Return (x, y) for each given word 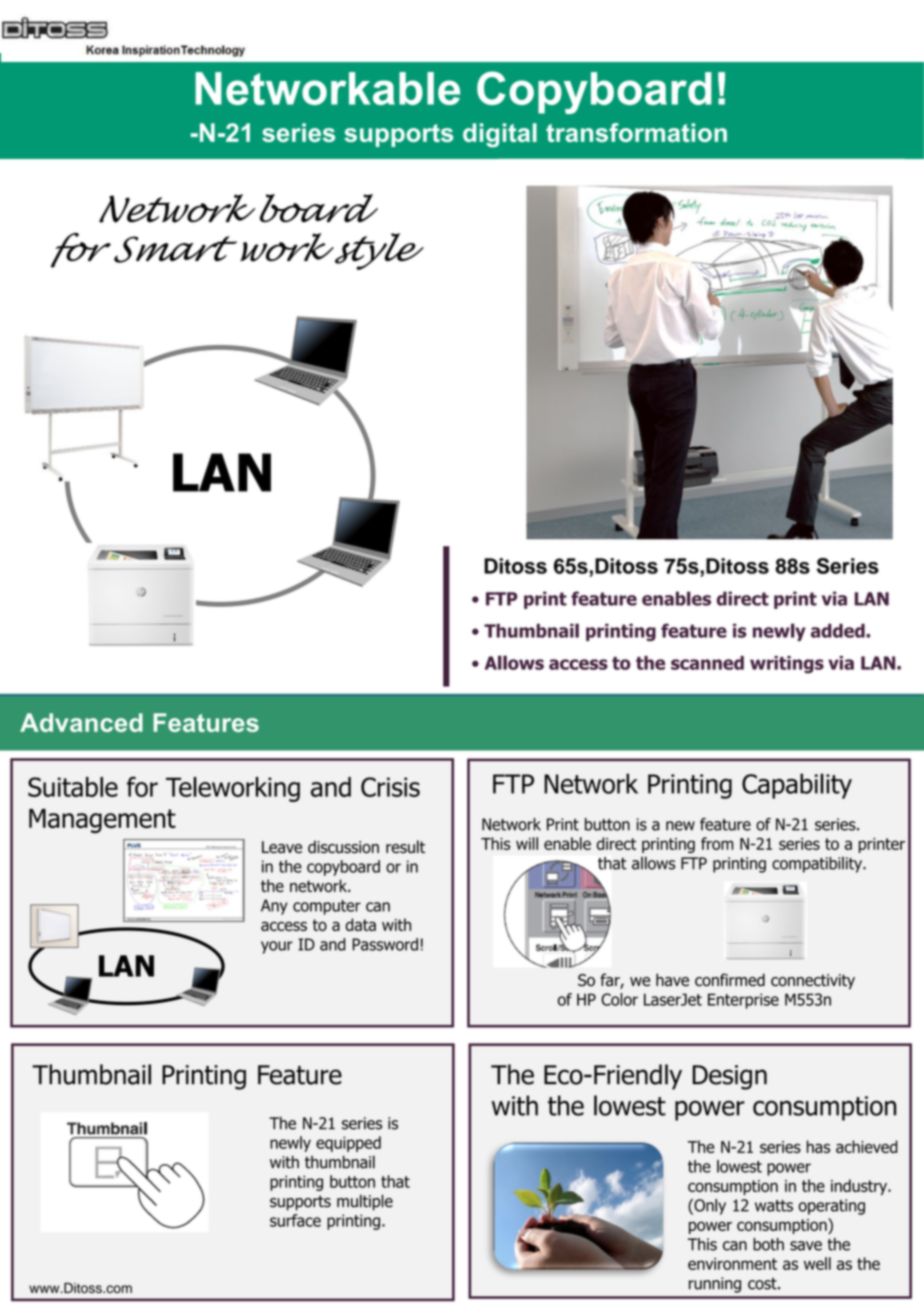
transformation (636, 132)
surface (295, 1220)
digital (500, 135)
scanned (707, 663)
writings (787, 665)
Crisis (390, 787)
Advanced (81, 722)
